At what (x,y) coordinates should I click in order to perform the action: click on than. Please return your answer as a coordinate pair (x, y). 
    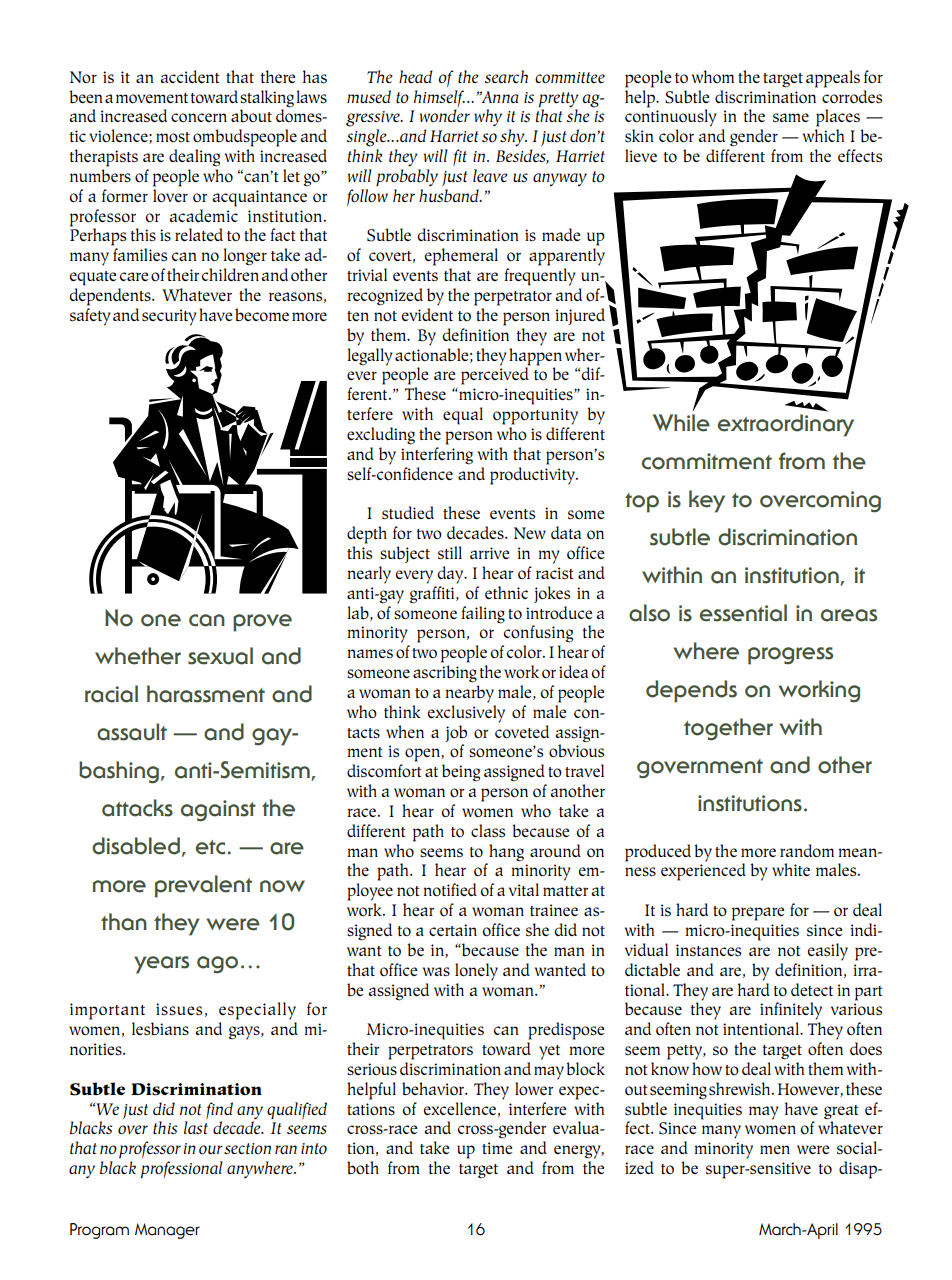
    Looking at the image, I should click on (124, 922).
